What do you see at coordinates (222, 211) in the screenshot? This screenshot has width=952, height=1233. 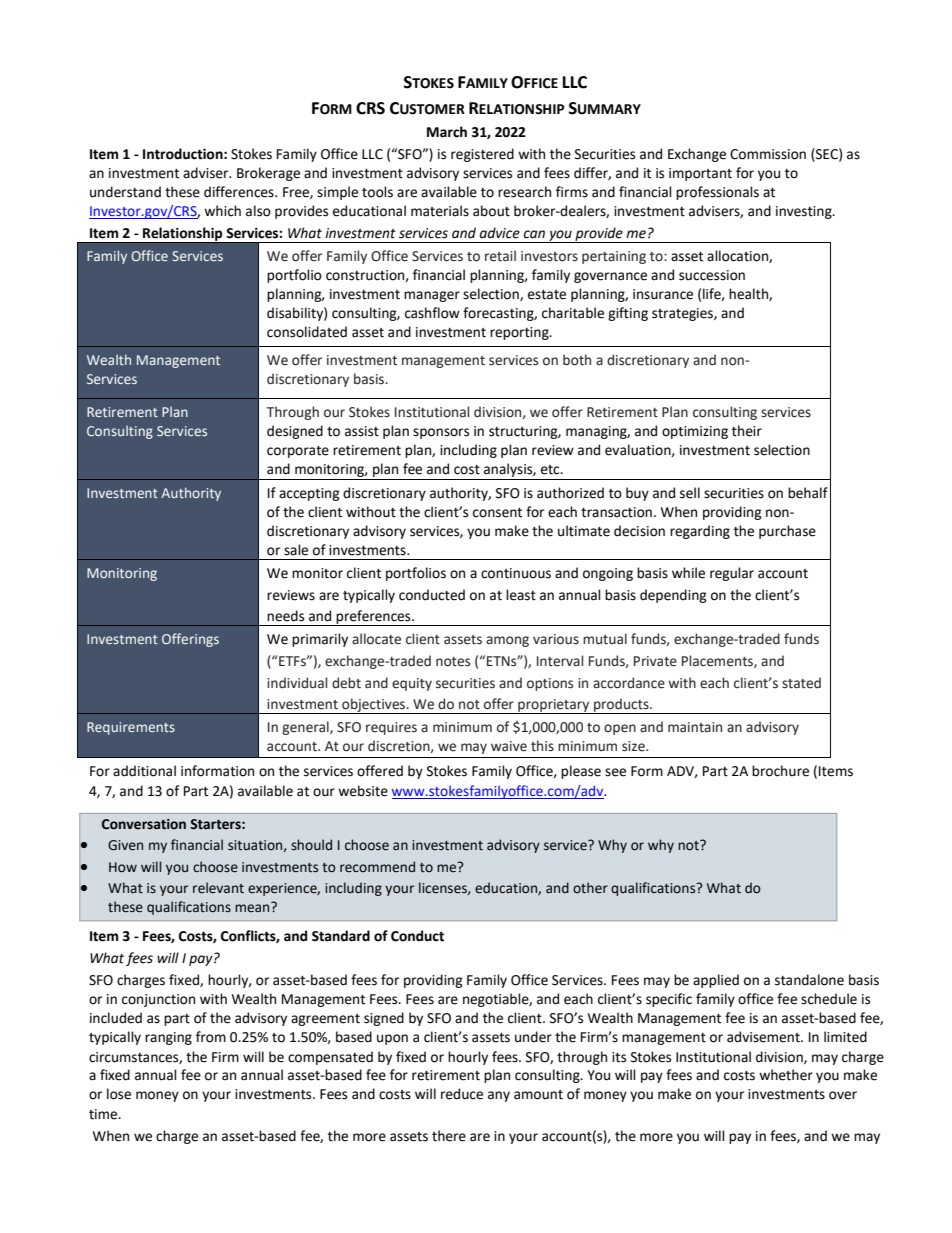 I see `which` at bounding box center [222, 211].
